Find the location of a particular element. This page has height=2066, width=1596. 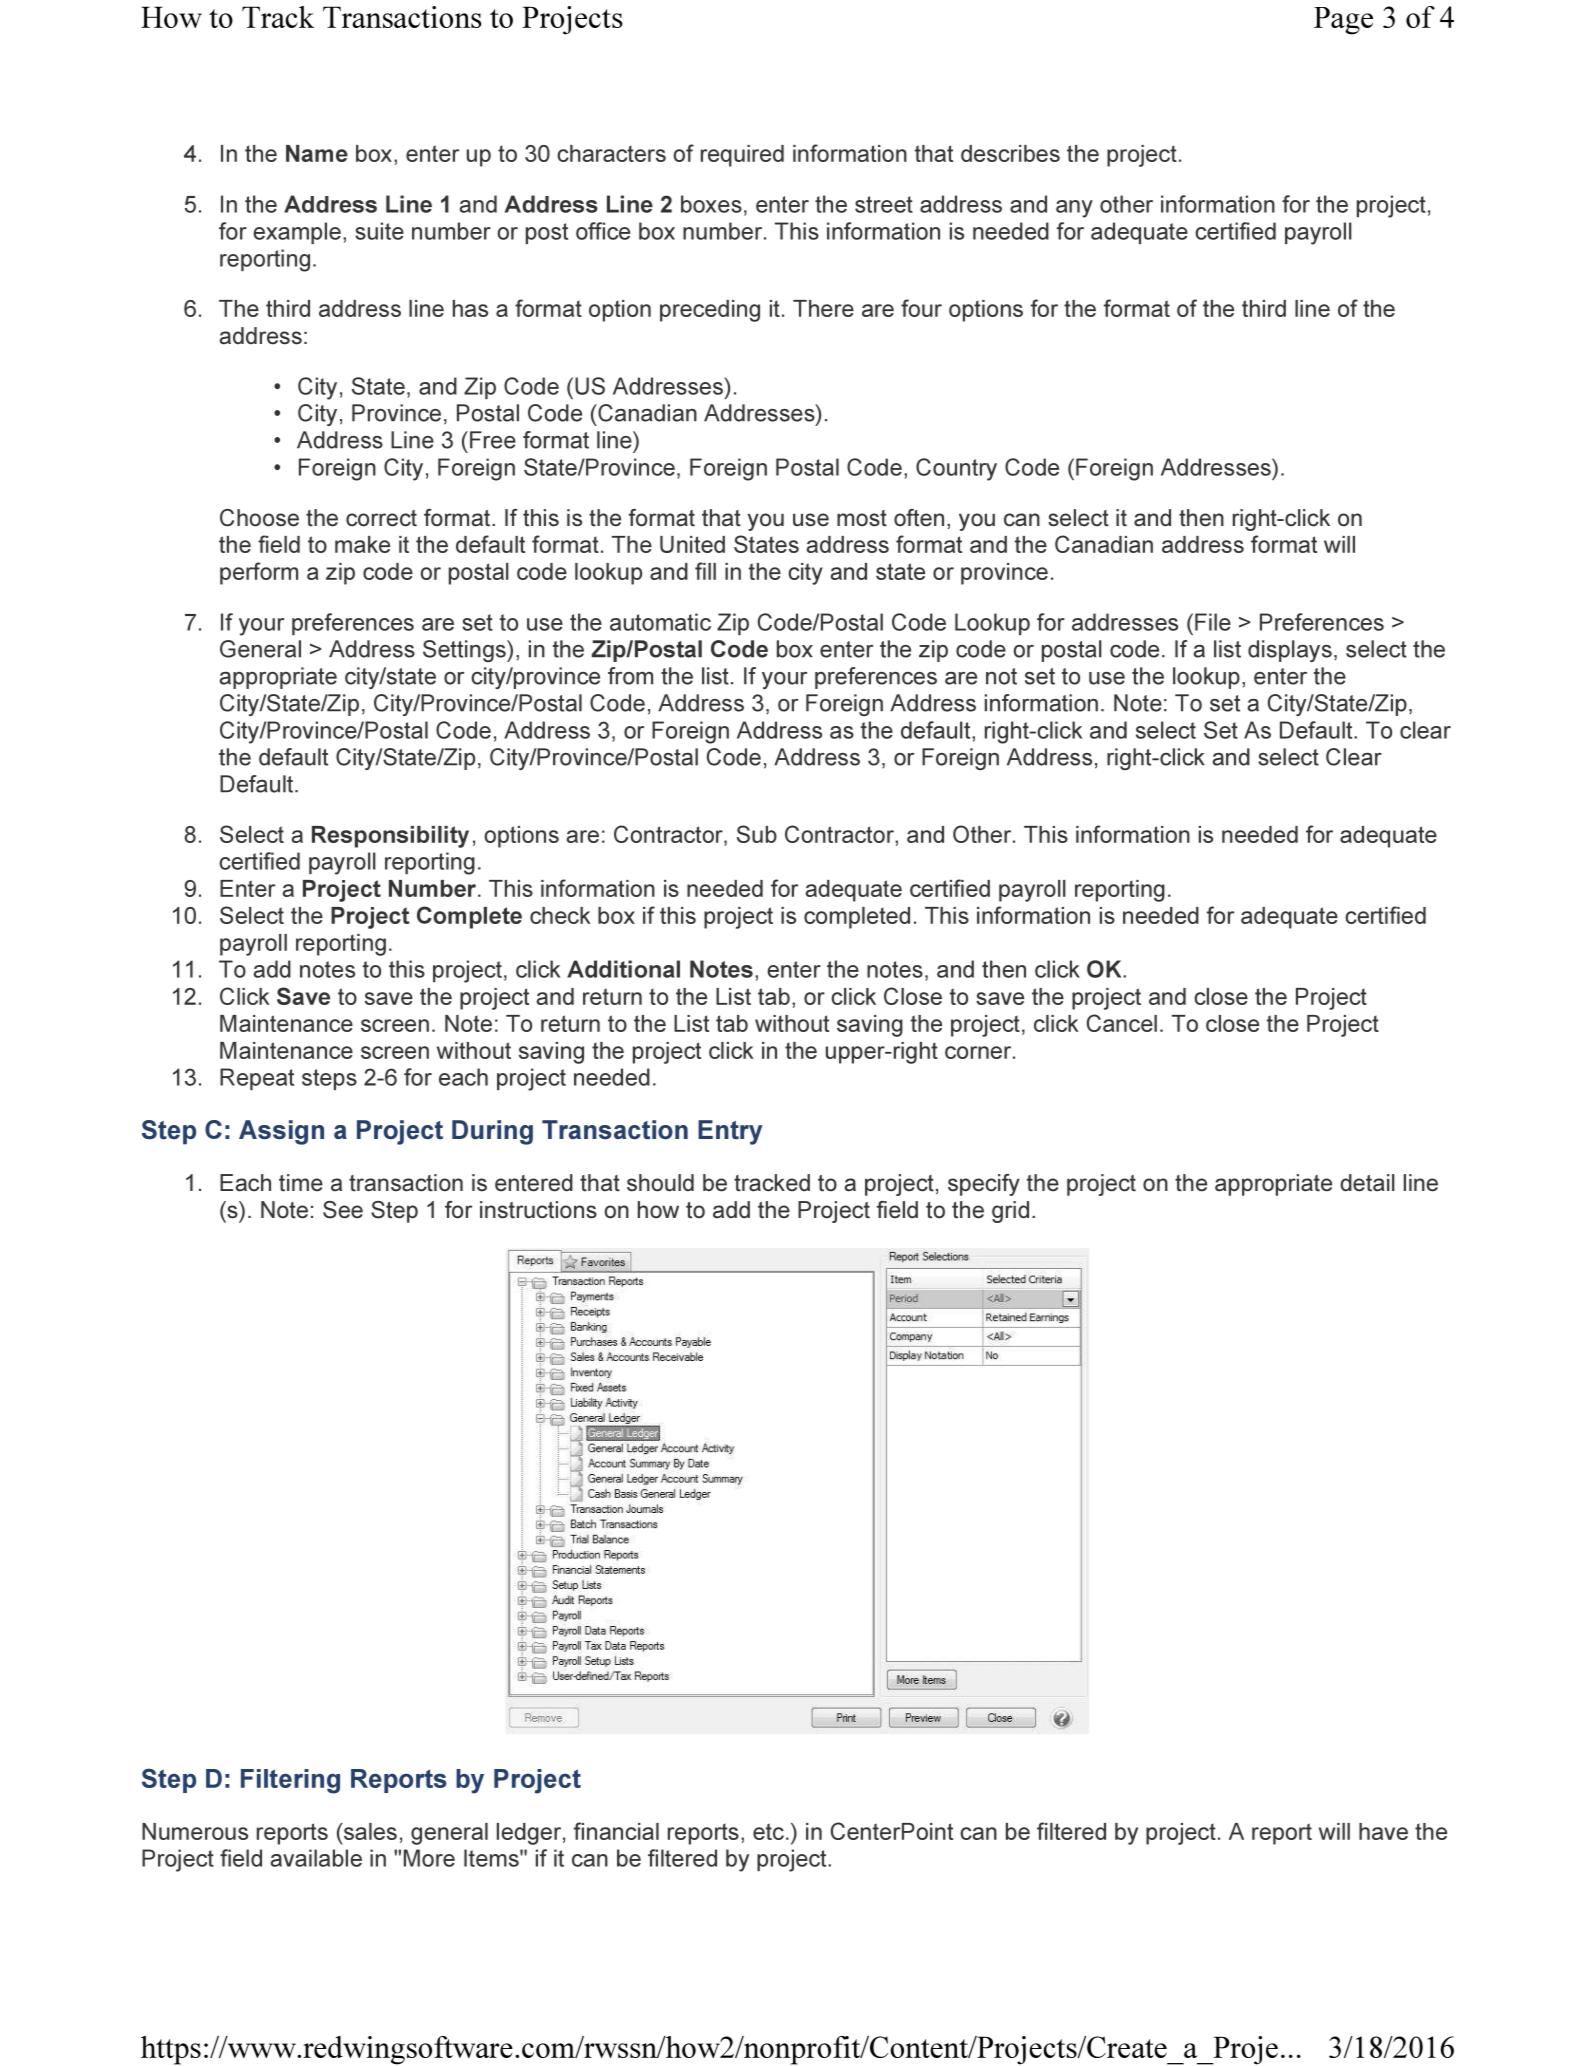

Page is located at coordinates (1343, 21).
